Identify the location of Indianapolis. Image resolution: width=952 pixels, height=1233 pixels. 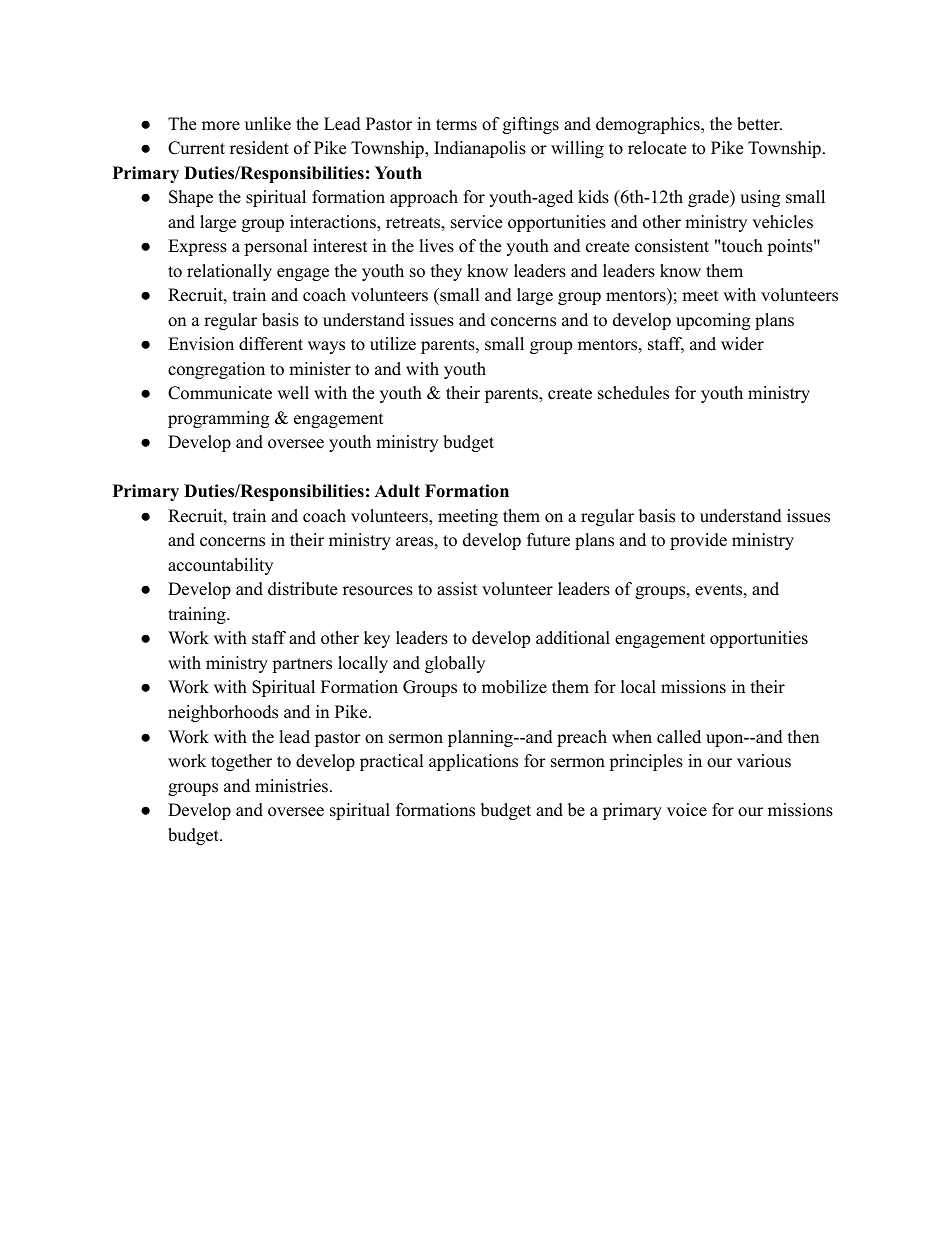
(480, 149).
